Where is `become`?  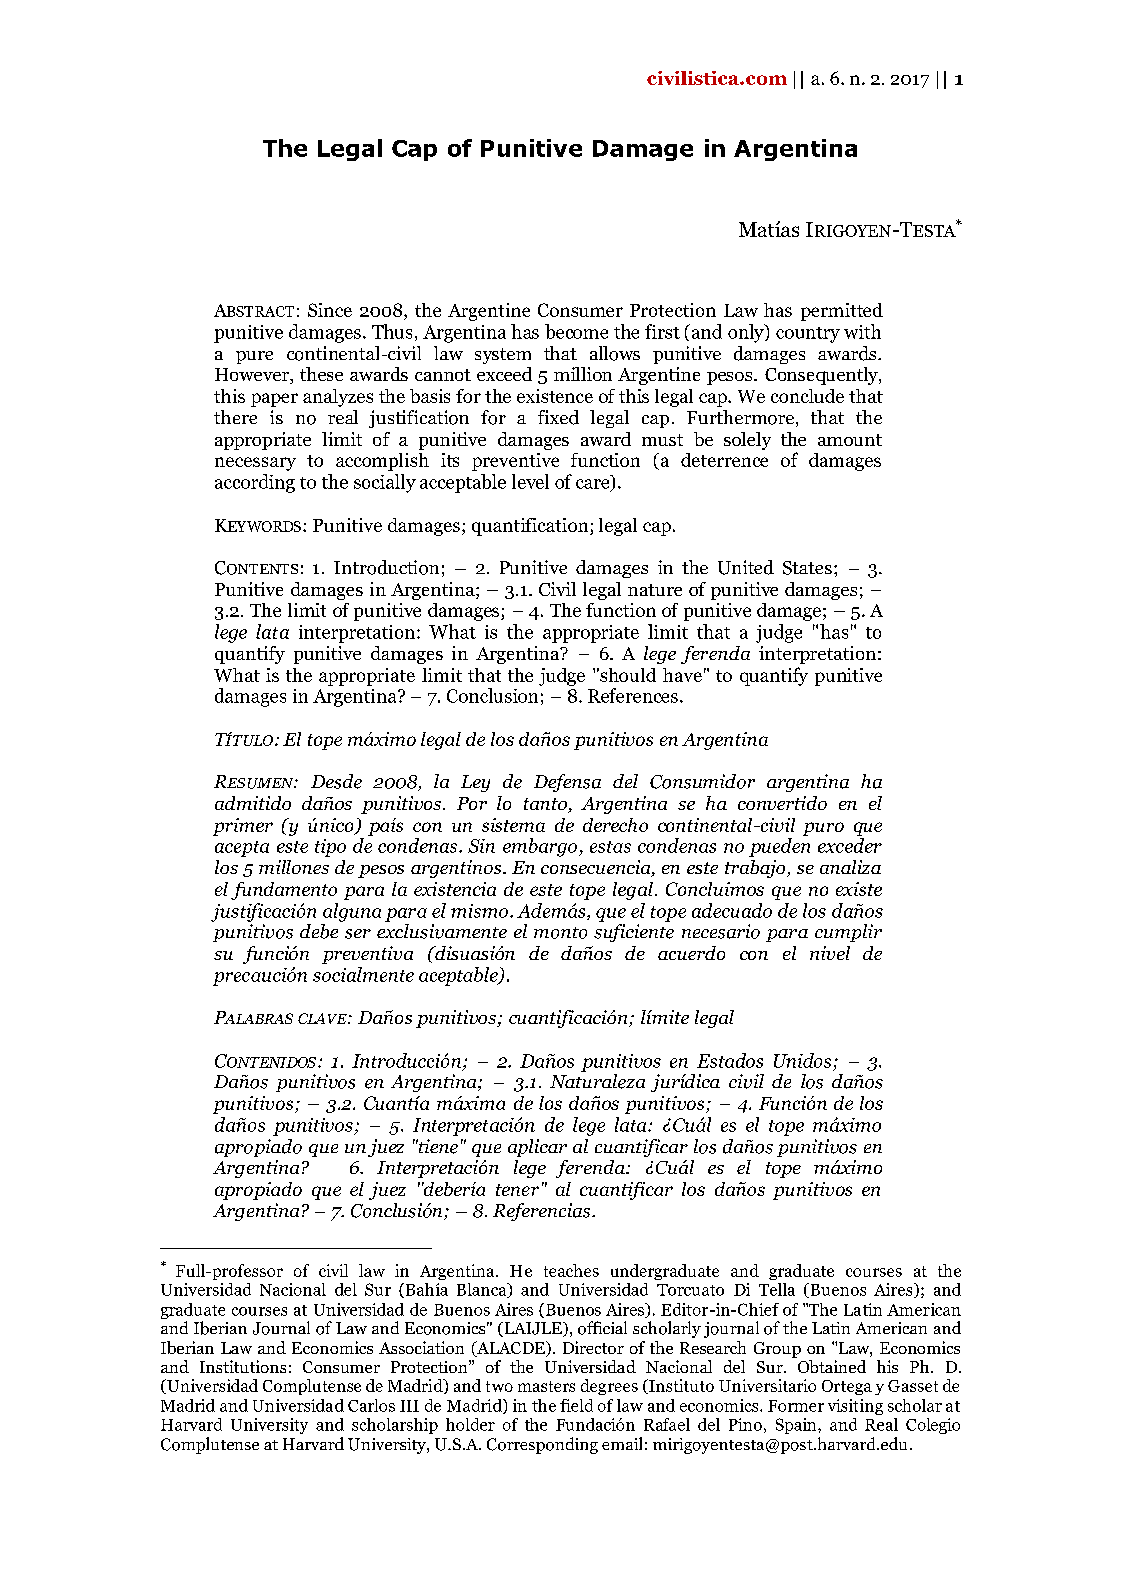
become is located at coordinates (576, 331).
